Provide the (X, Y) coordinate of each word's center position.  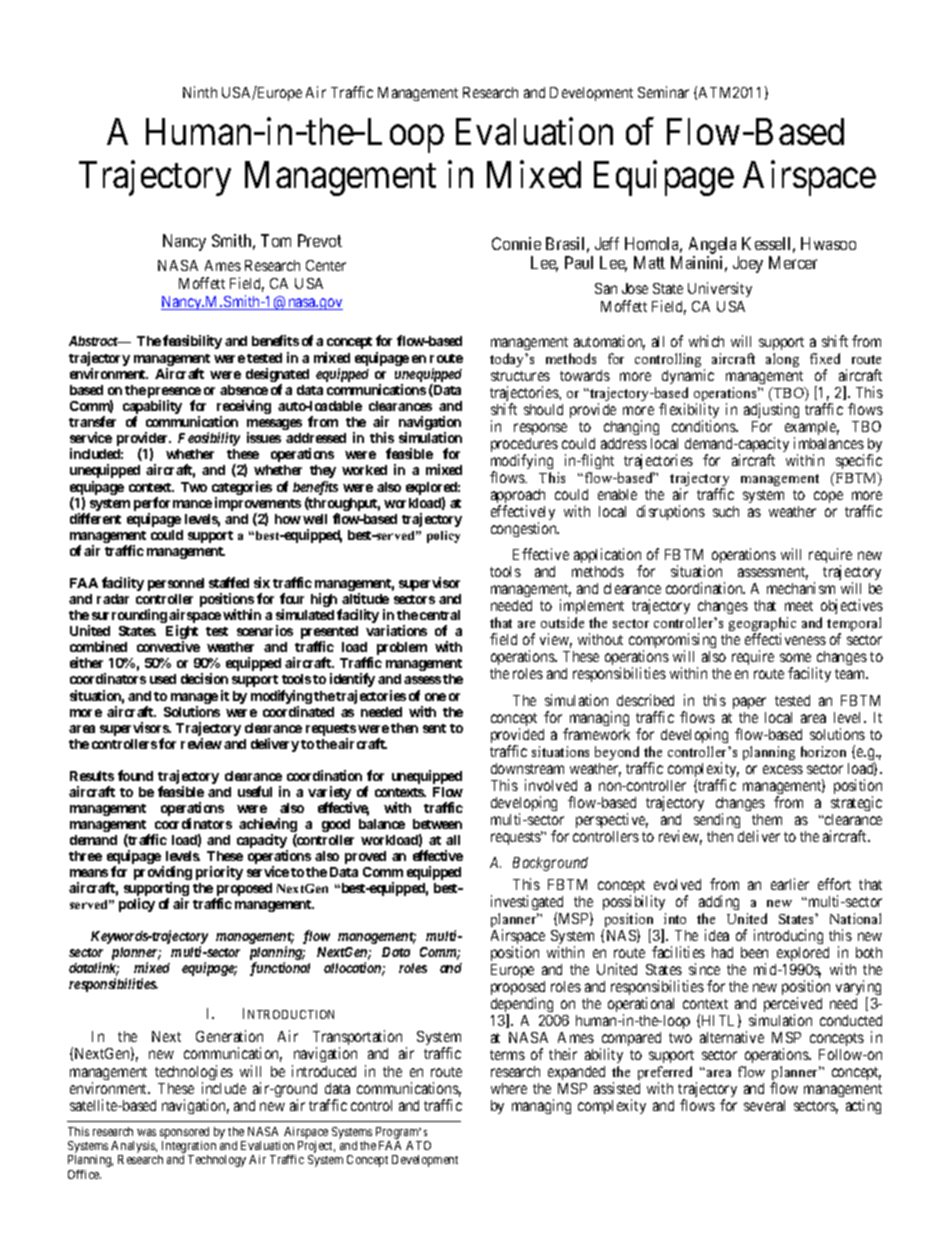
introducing (788, 936)
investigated (527, 904)
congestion (525, 529)
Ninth (200, 92)
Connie (516, 243)
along (782, 360)
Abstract (94, 341)
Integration (189, 1148)
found (135, 775)
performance (173, 505)
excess (783, 769)
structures (520, 376)
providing (163, 874)
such (726, 511)
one (435, 697)
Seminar (663, 92)
